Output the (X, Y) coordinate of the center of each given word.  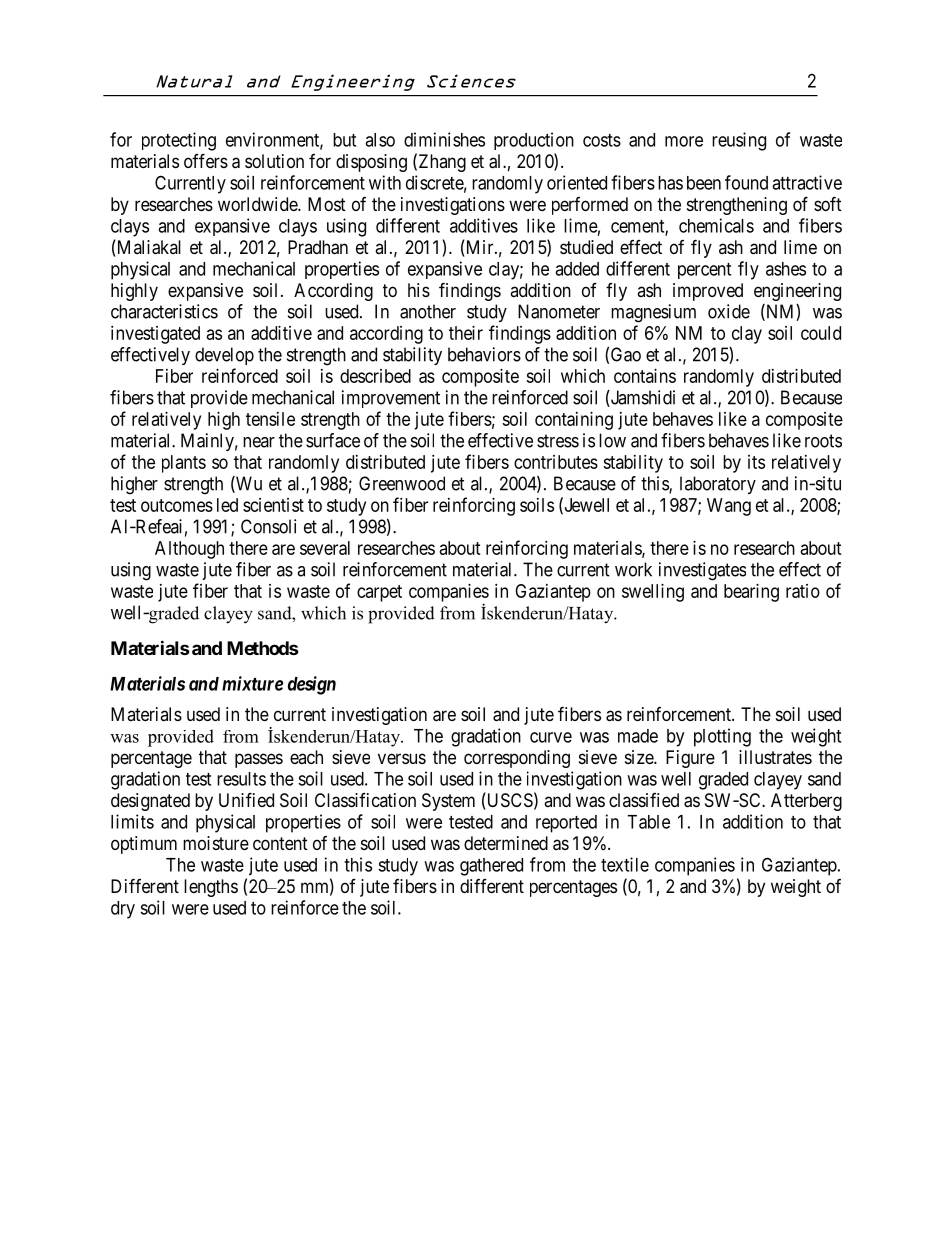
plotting (722, 737)
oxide (729, 311)
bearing (751, 593)
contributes (556, 462)
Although (189, 550)
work (633, 569)
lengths (211, 888)
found (746, 182)
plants (184, 464)
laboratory (718, 485)
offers (206, 160)
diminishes (444, 139)
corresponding (517, 759)
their (466, 333)
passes (259, 760)
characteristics (164, 311)
